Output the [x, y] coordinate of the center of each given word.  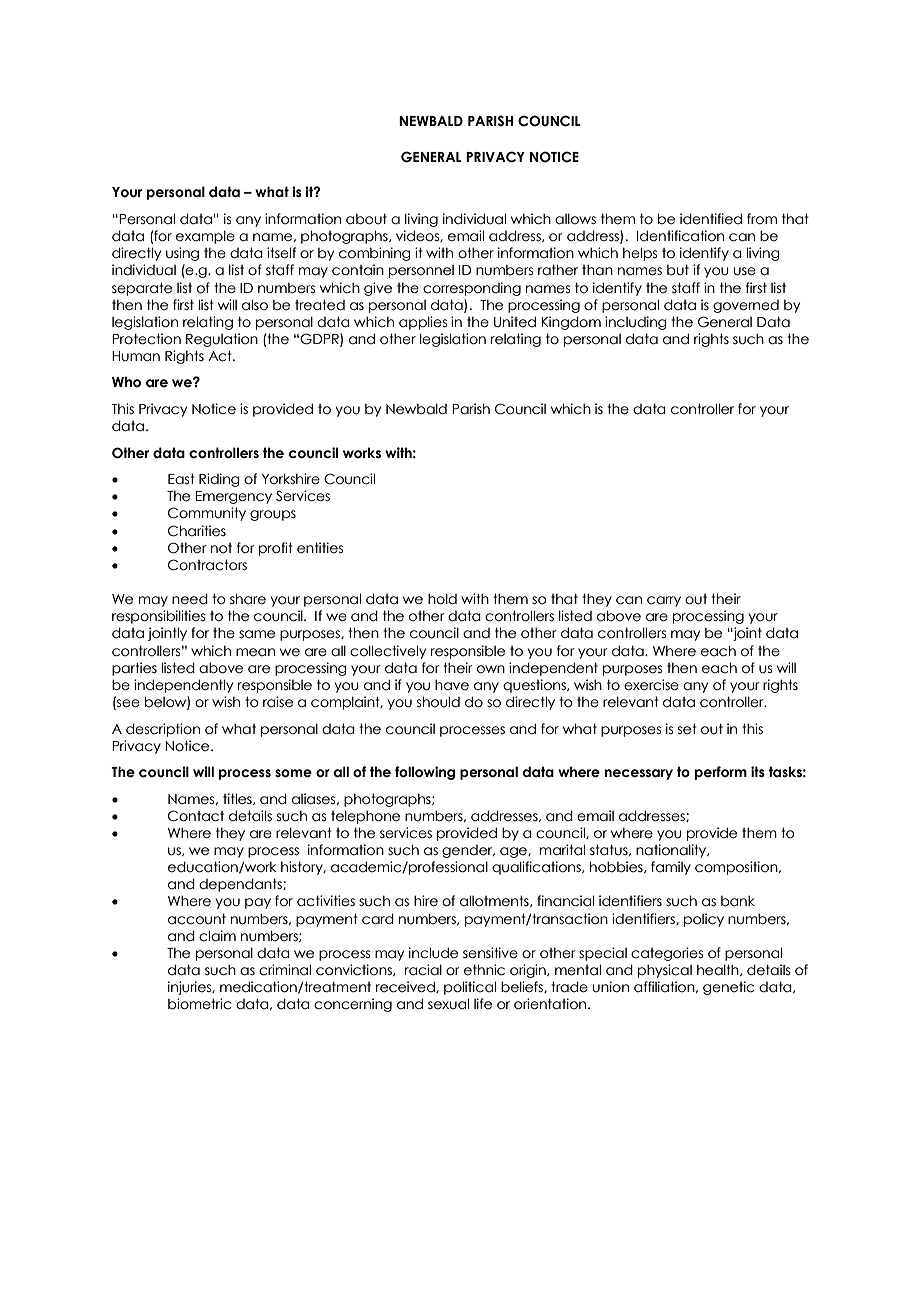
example [205, 237]
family [671, 868]
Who [126, 381]
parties [134, 669]
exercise [651, 685]
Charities [197, 531]
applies [423, 323]
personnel [421, 271]
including [636, 323]
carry [664, 601]
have [452, 685]
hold [442, 599]
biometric [199, 1004]
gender [468, 851]
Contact [196, 816]
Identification [680, 236]
